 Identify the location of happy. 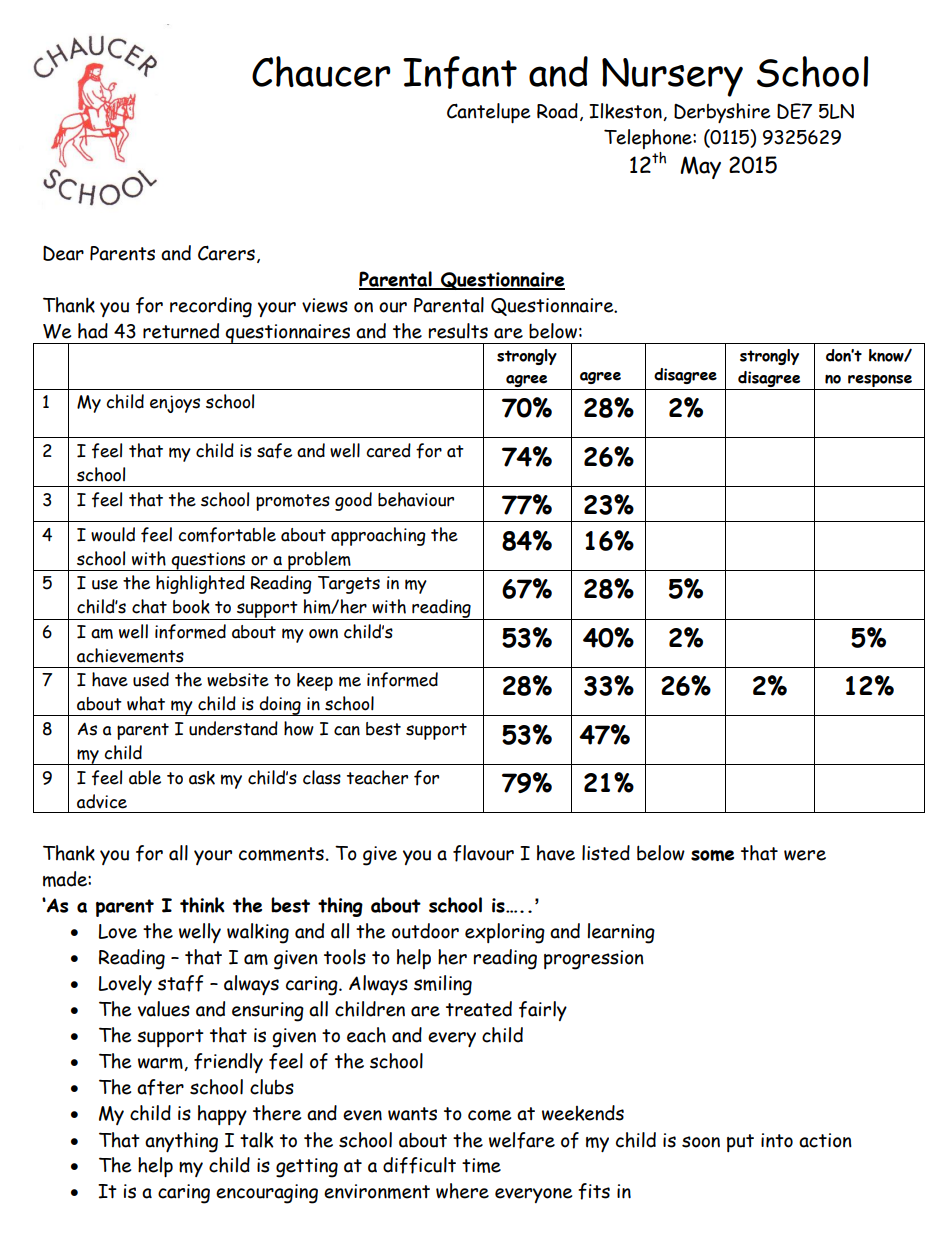
(222, 1115).
